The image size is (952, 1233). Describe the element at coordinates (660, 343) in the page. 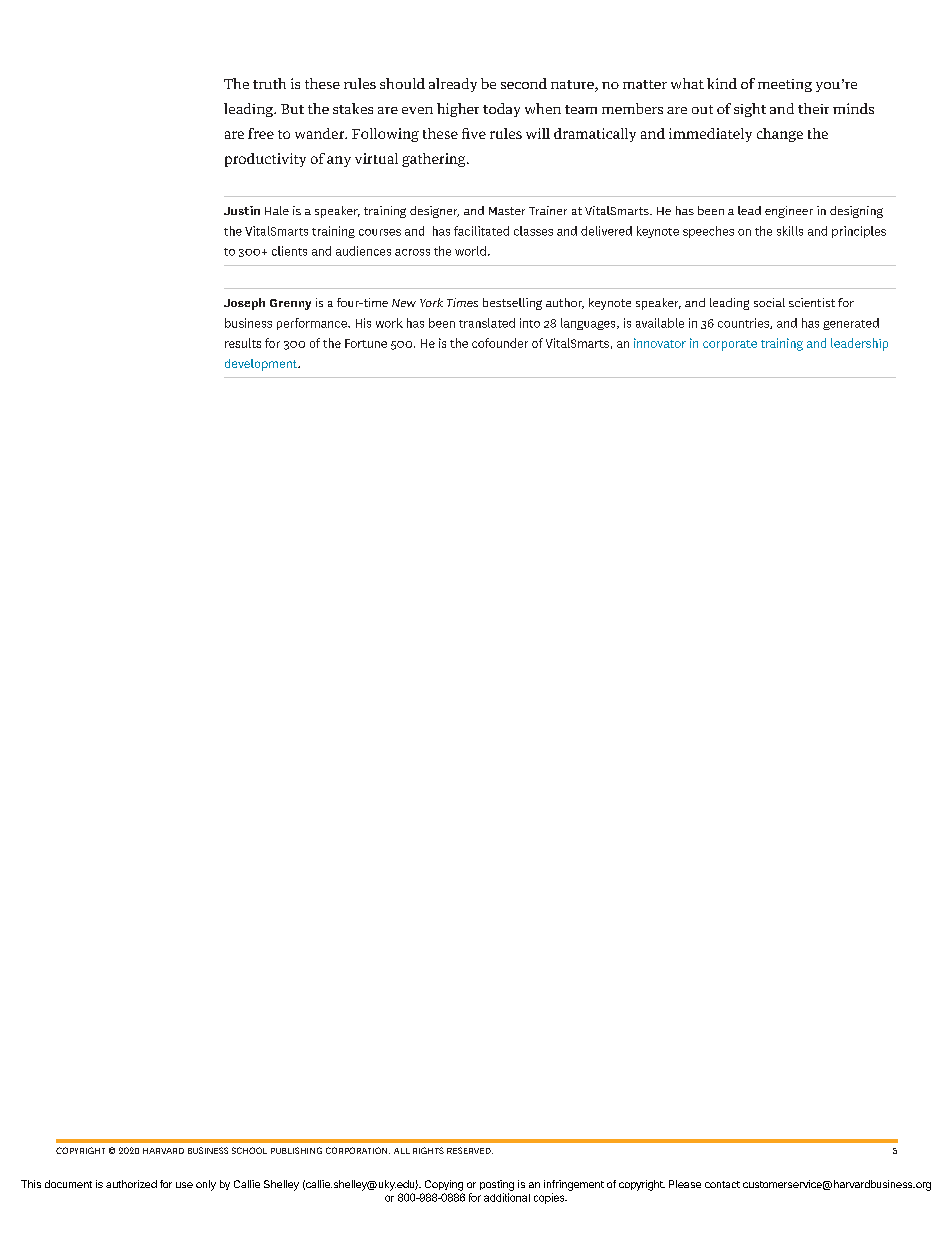

I see `innovator` at that location.
